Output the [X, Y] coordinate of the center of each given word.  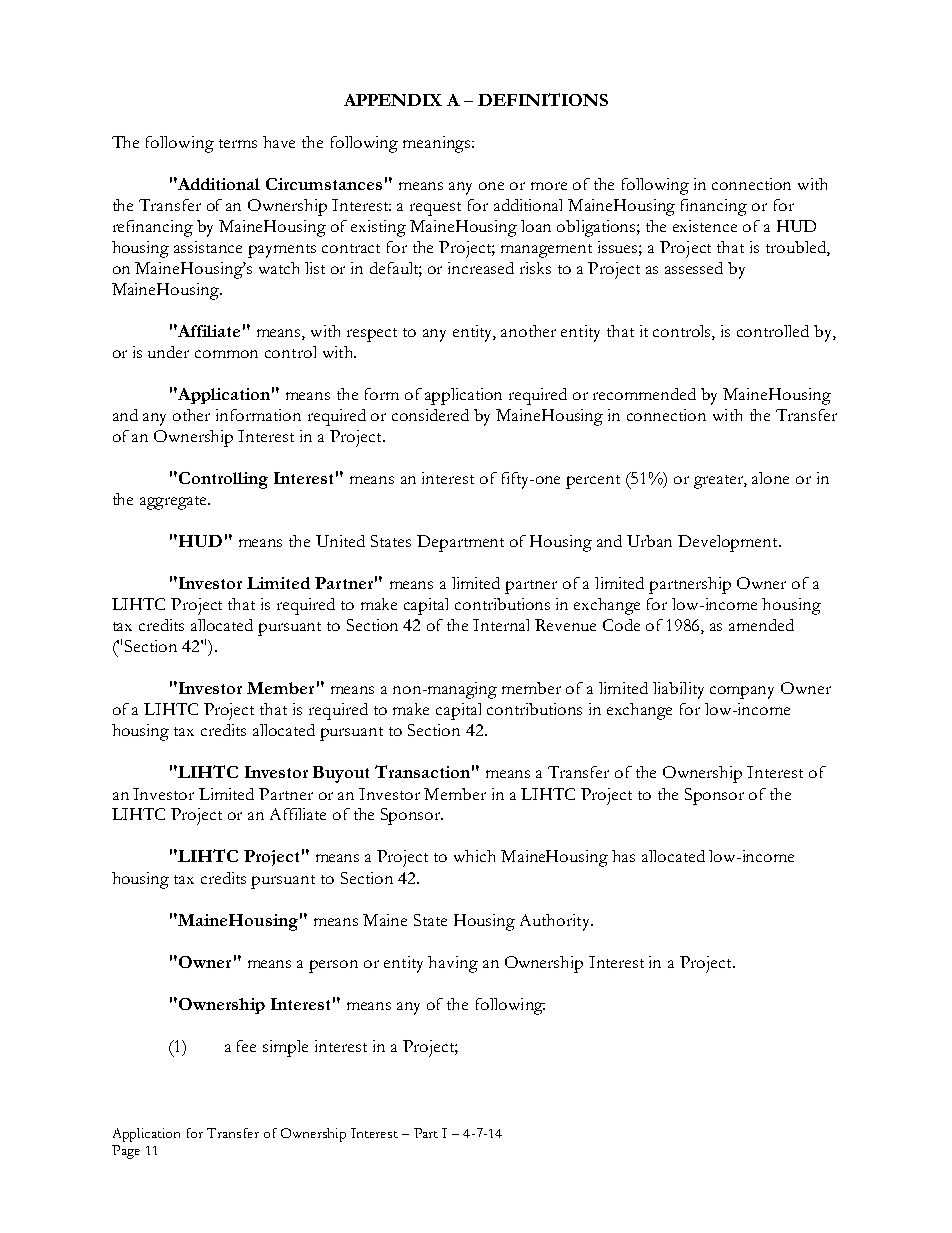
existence [705, 226]
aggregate [174, 503]
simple [285, 1048]
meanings [436, 144]
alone [770, 478]
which [474, 856]
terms [238, 143]
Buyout [341, 774]
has [623, 856]
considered [430, 415]
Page [126, 1152]
